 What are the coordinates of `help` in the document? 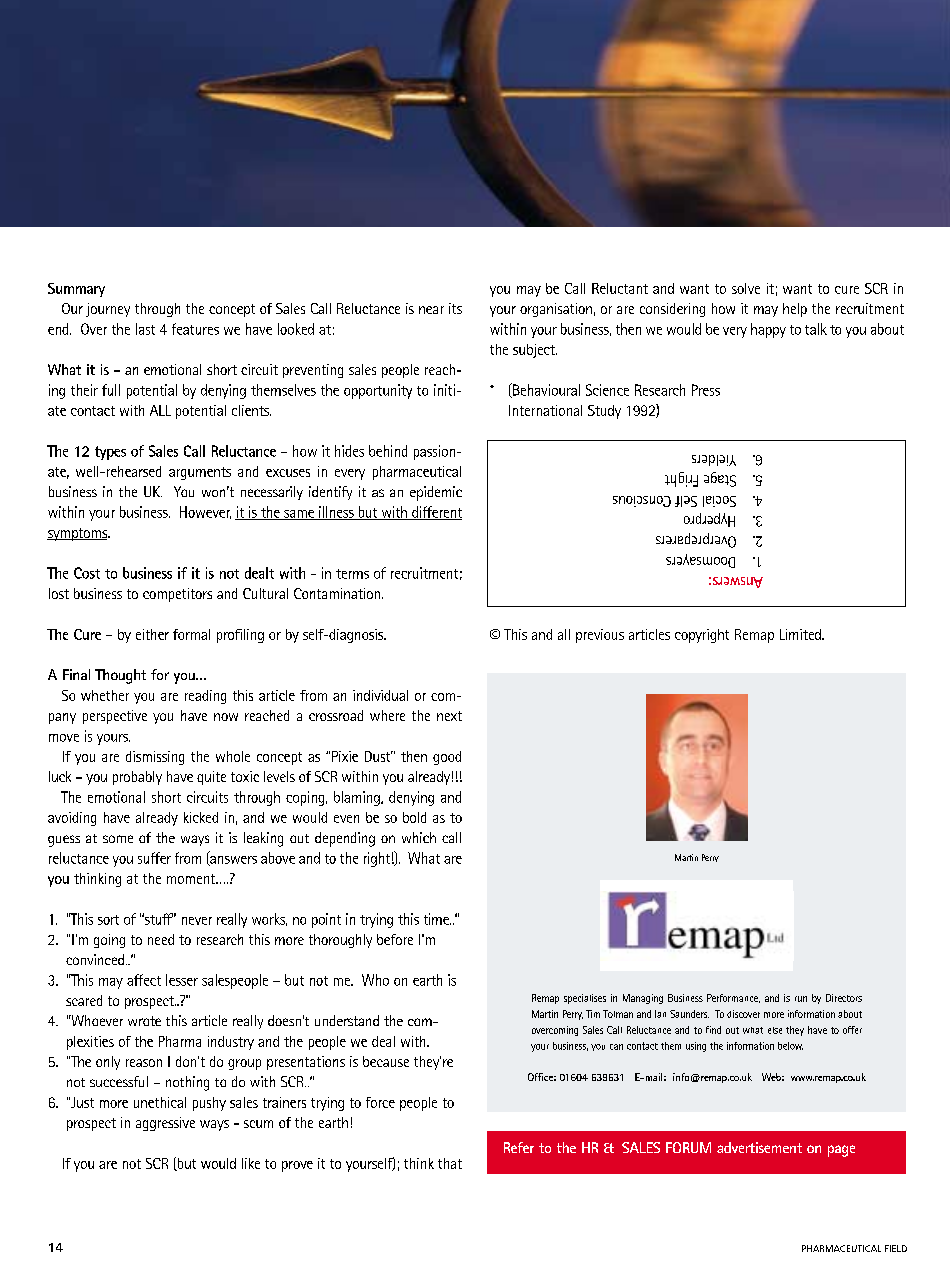 It's located at (795, 310).
